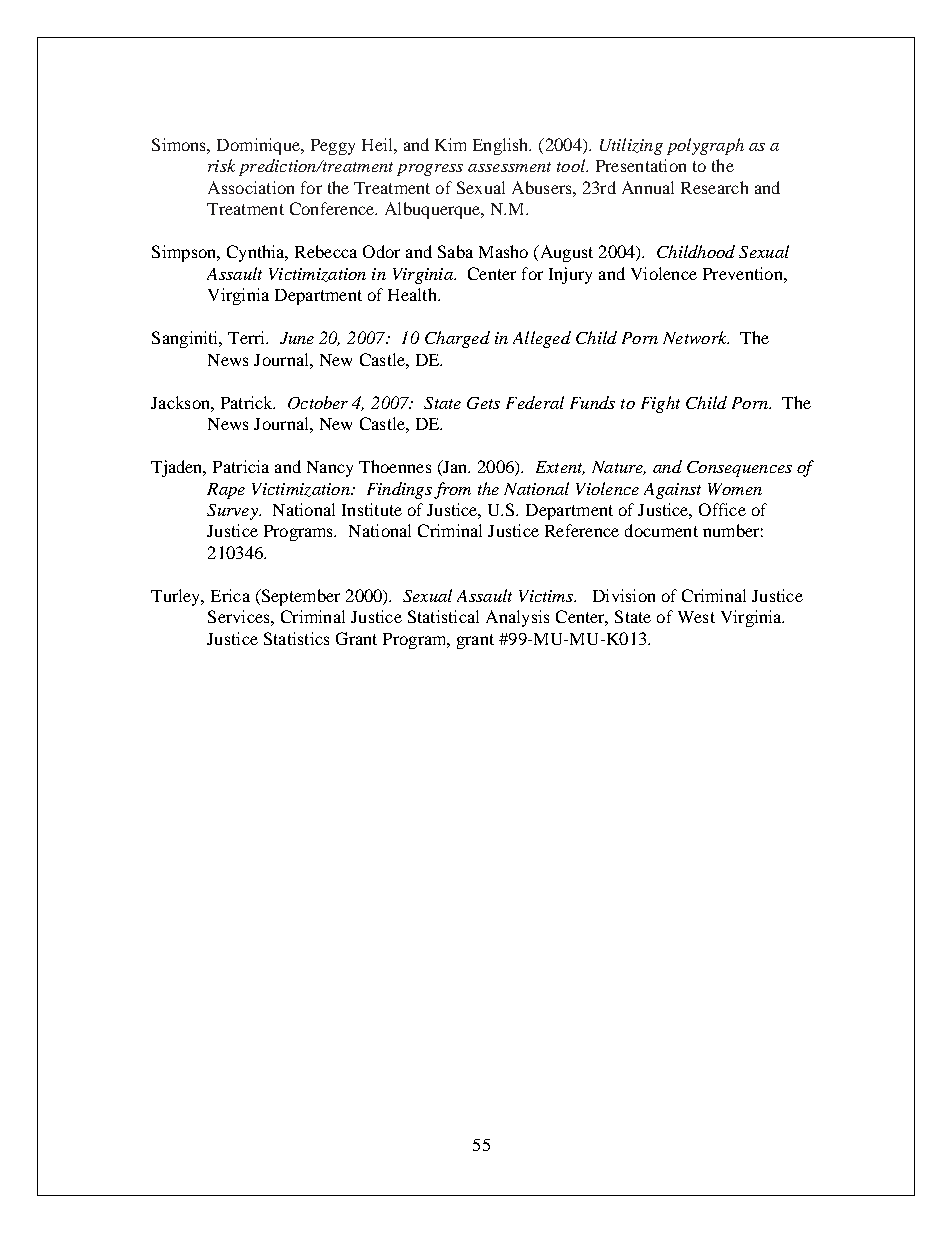 The height and width of the screenshot is (1233, 952). What do you see at coordinates (696, 617) in the screenshot?
I see `West` at bounding box center [696, 617].
